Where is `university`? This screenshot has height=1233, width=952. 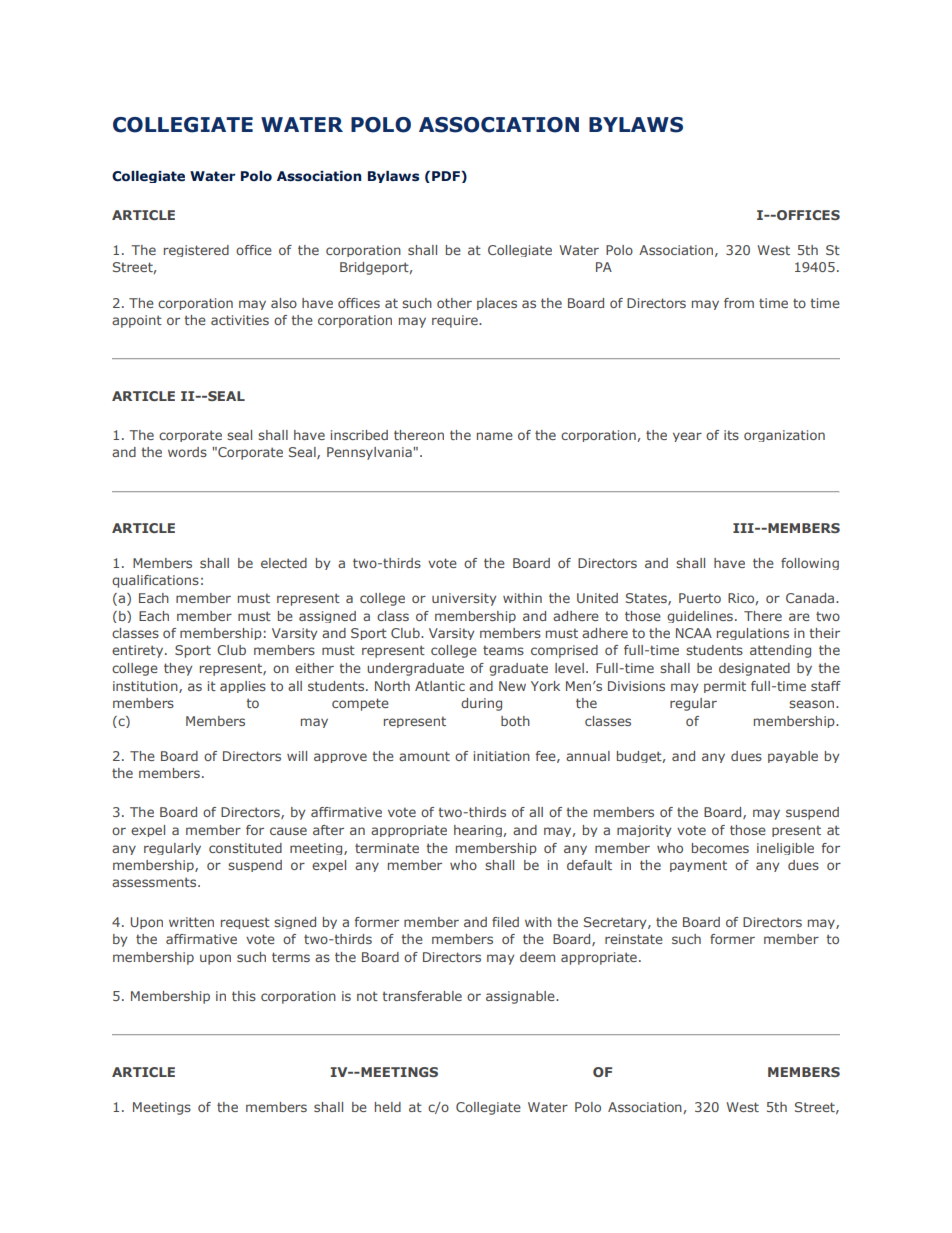 university is located at coordinates (464, 599).
